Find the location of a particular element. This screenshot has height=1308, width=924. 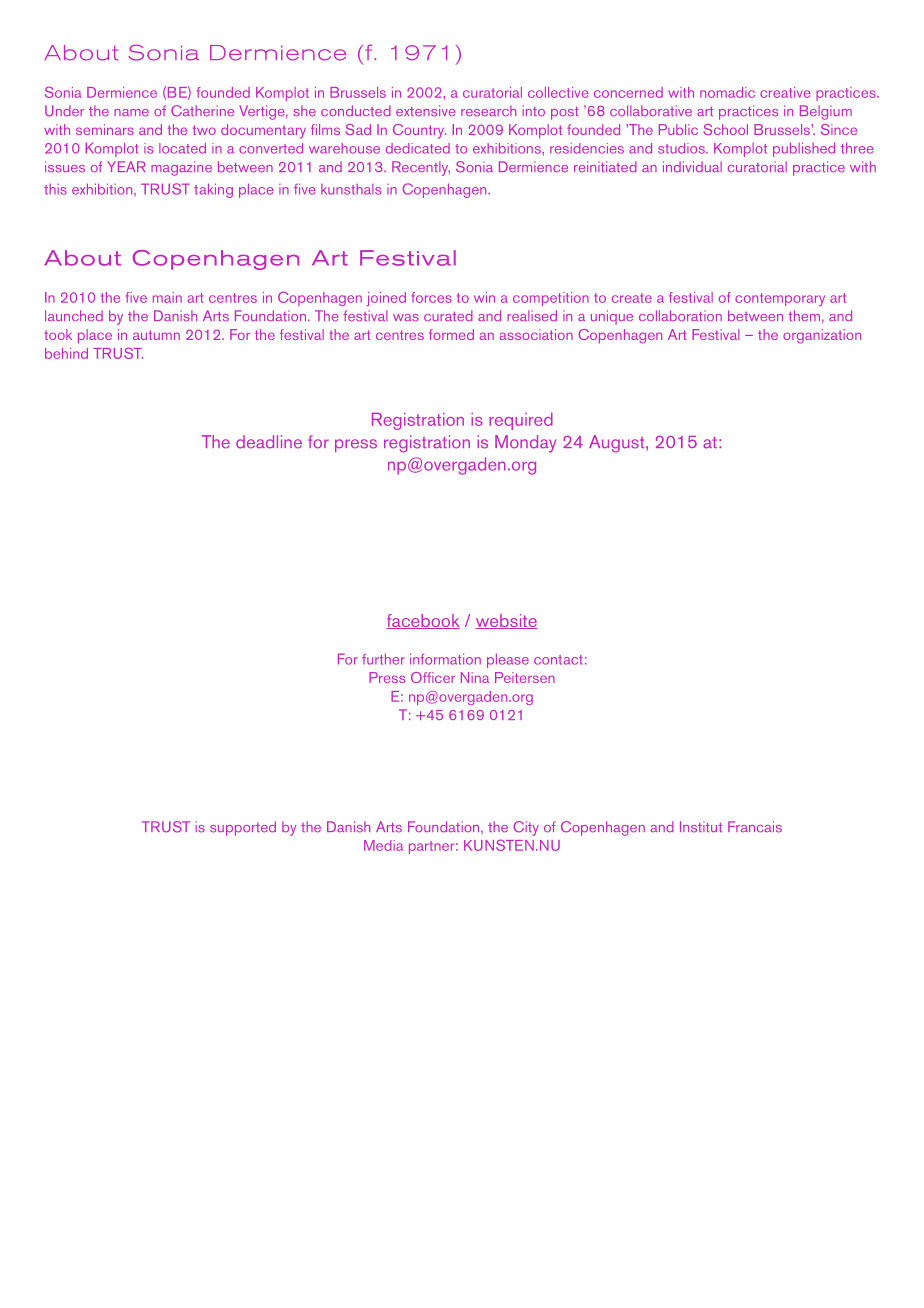

contemporary is located at coordinates (780, 299).
